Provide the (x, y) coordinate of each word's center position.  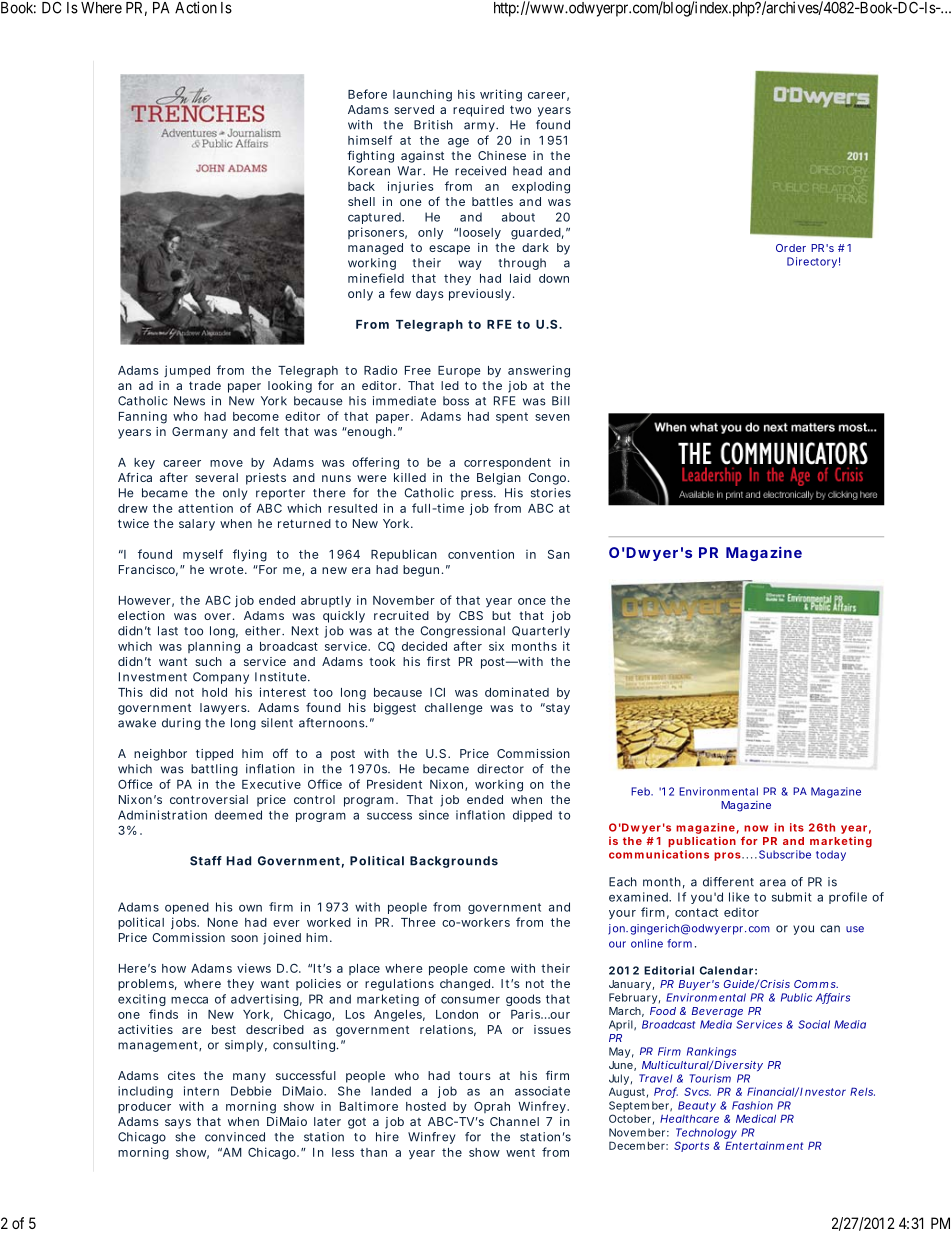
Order (791, 248)
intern (201, 1091)
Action (196, 7)
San (559, 554)
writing (501, 95)
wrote (228, 569)
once (532, 601)
